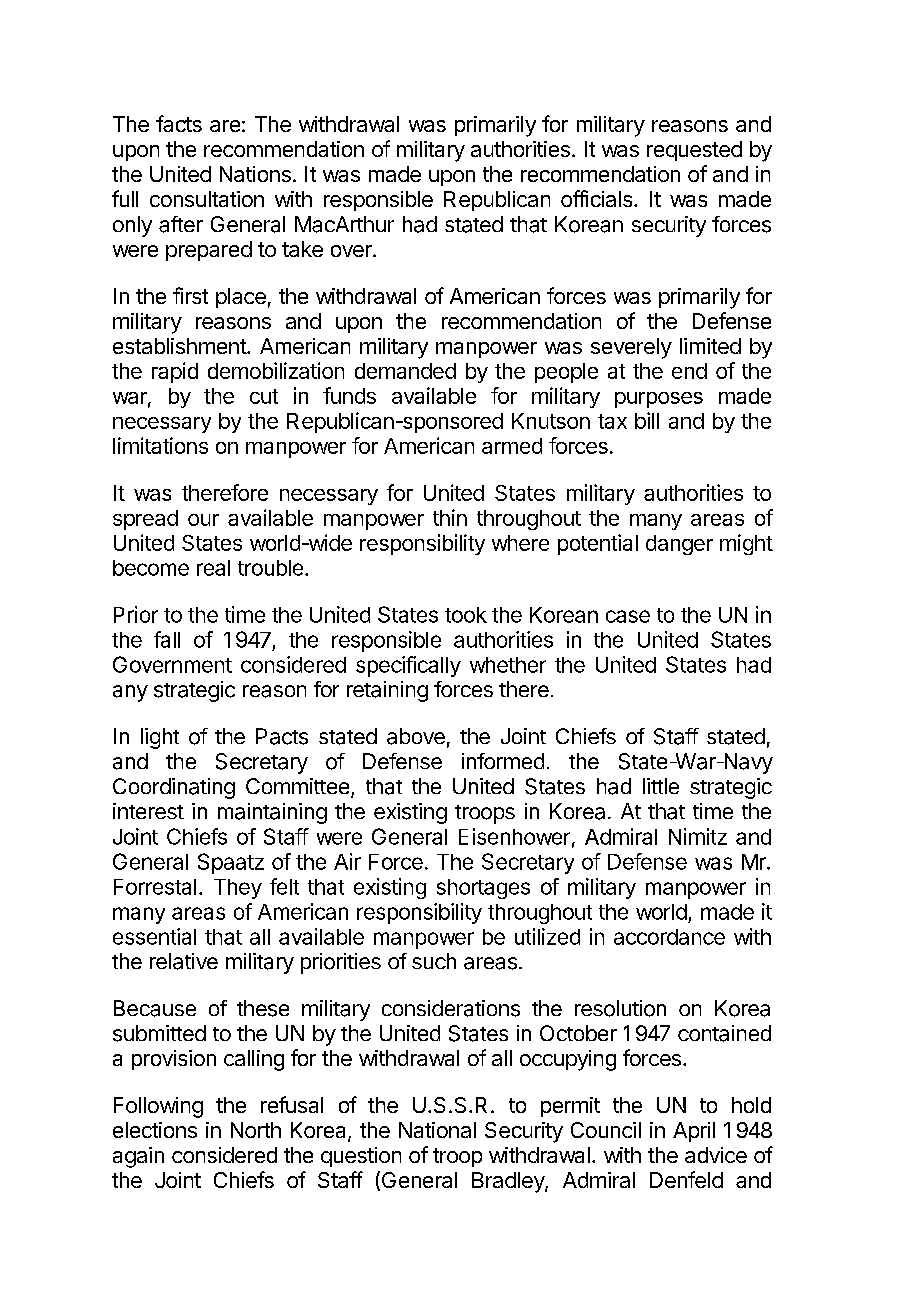  Describe the element at coordinates (155, 1130) in the page. I see `elections` at that location.
